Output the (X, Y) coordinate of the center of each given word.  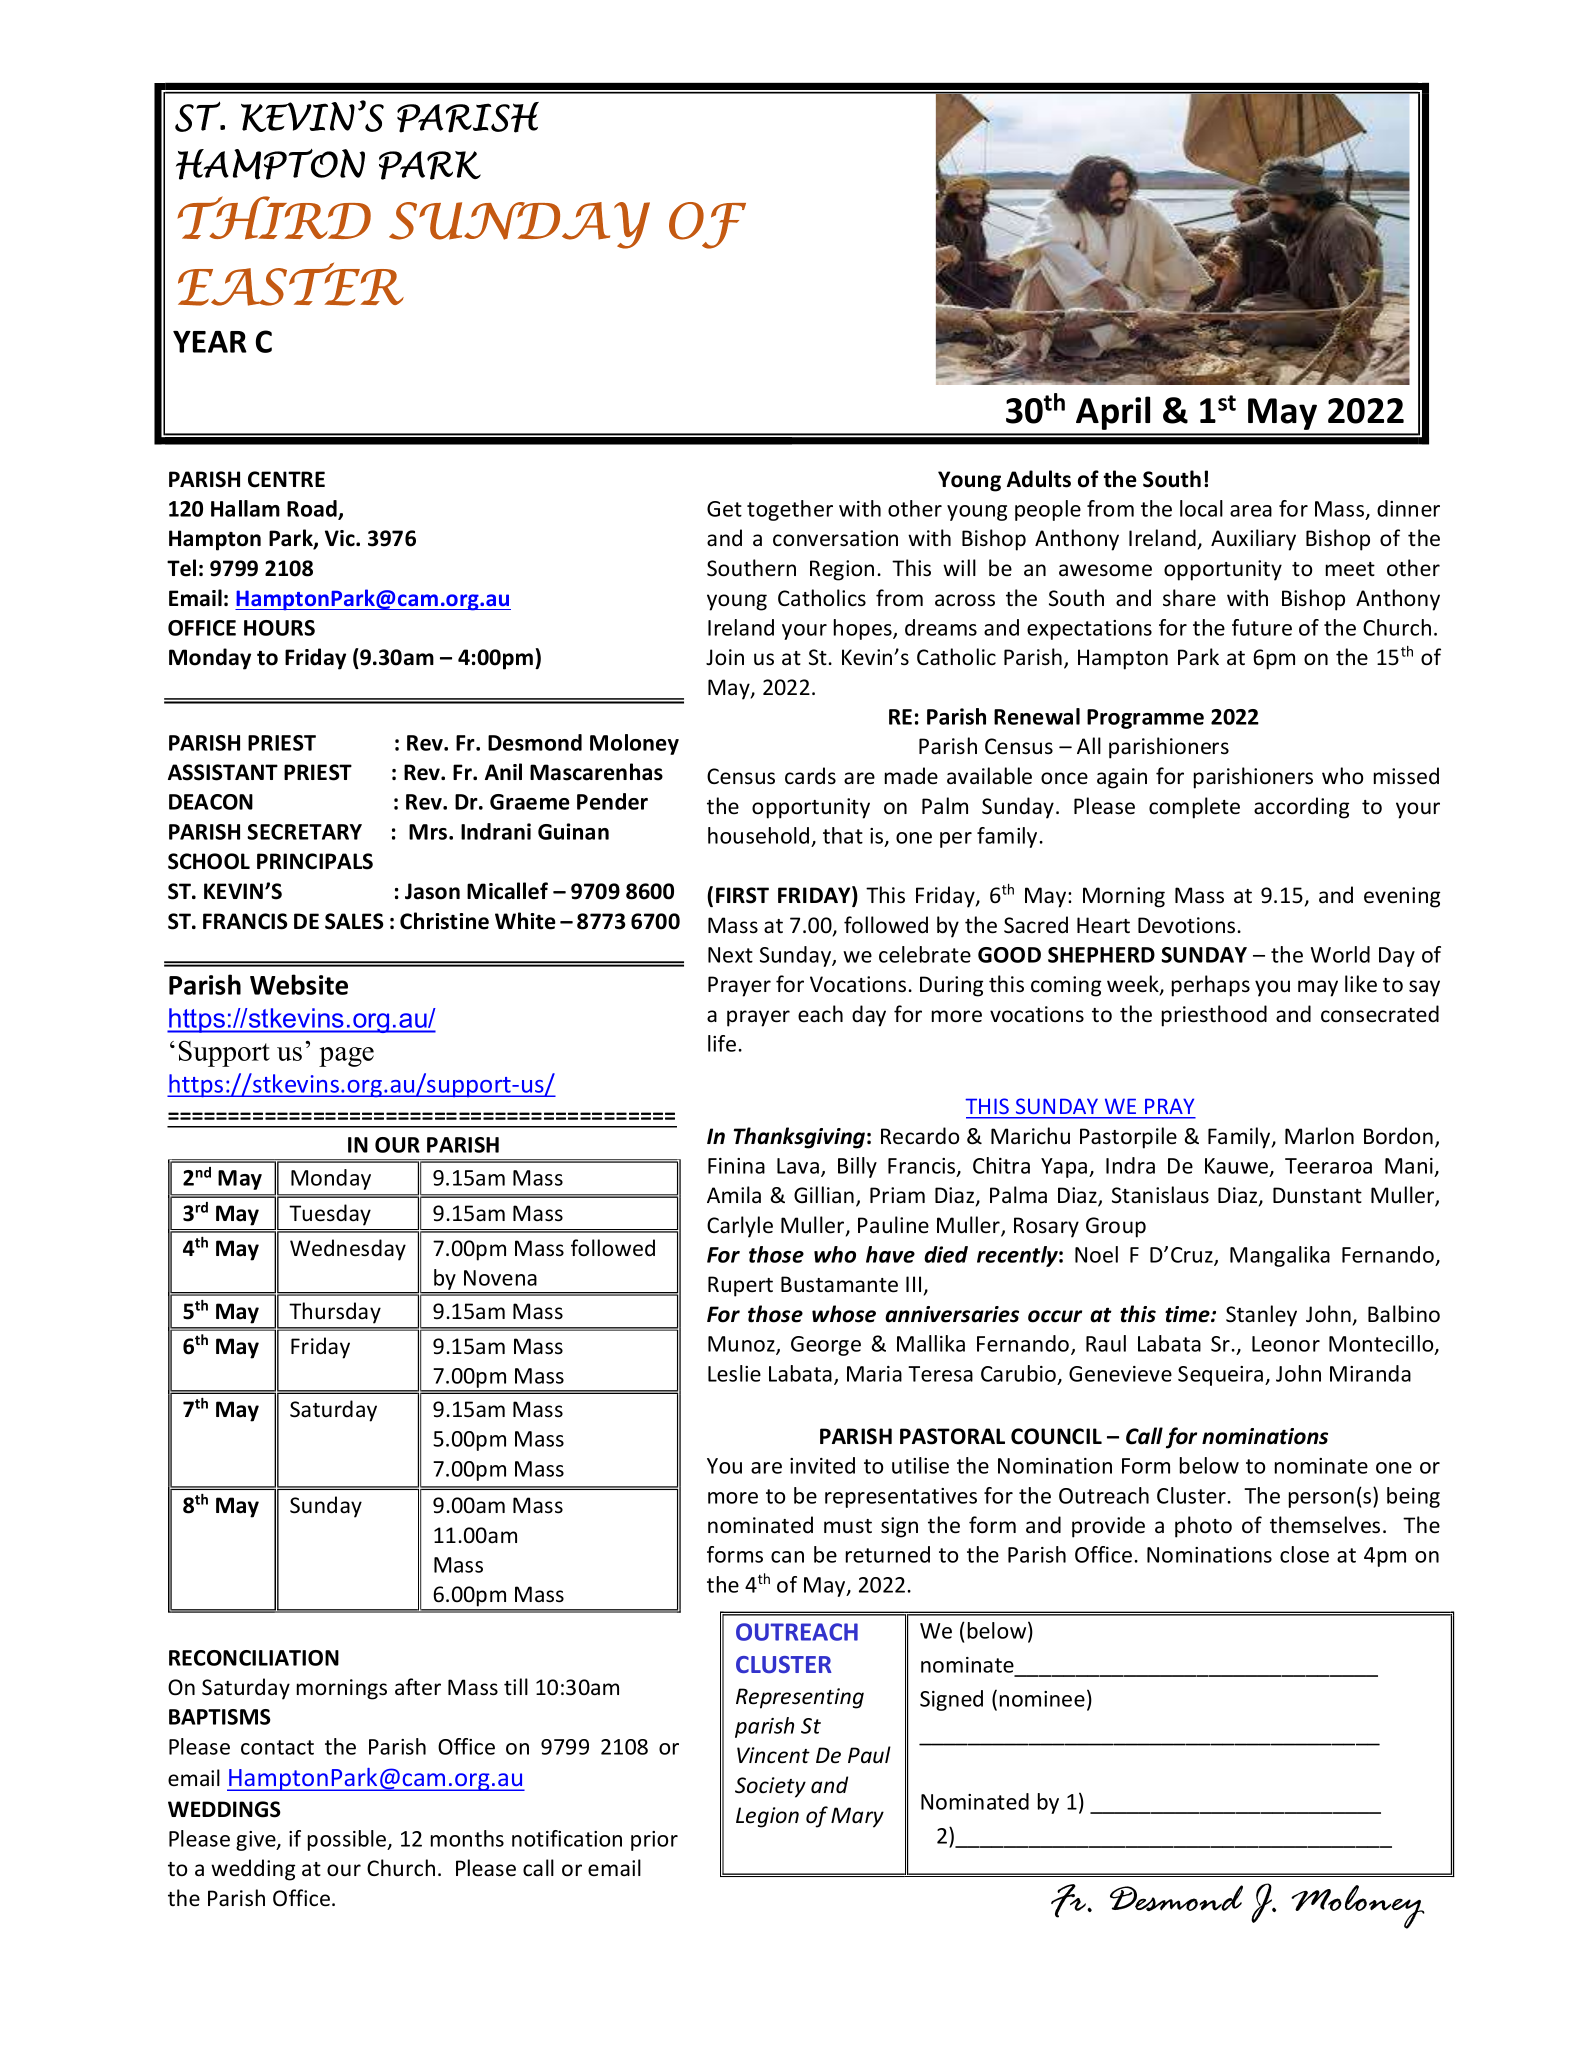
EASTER (291, 284)
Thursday (335, 1313)
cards (810, 776)
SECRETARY (304, 832)
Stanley (1261, 1316)
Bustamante (839, 1284)
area (1251, 511)
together (790, 510)
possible (348, 1840)
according (1301, 808)
